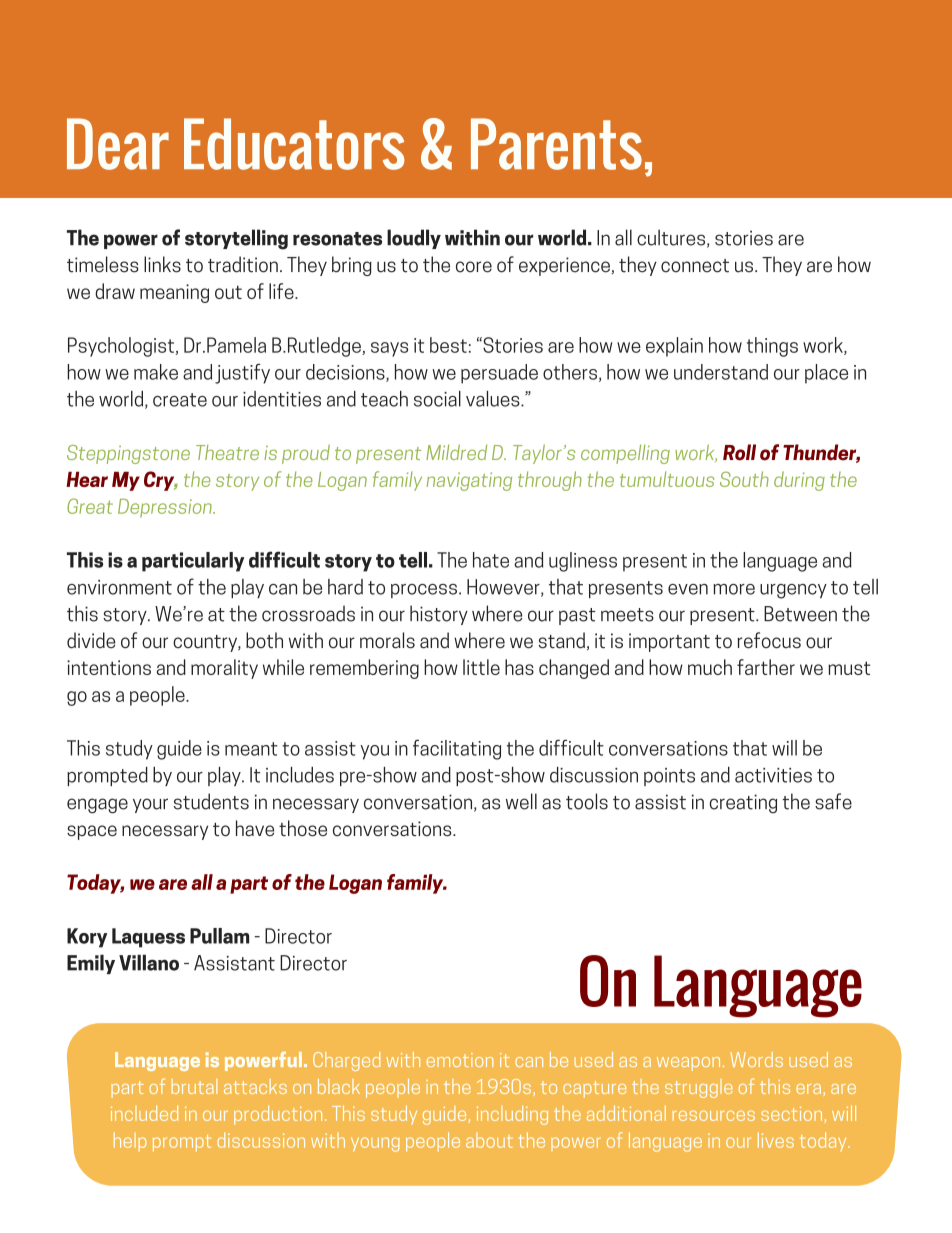  What do you see at coordinates (512, 1115) in the image?
I see `including` at bounding box center [512, 1115].
